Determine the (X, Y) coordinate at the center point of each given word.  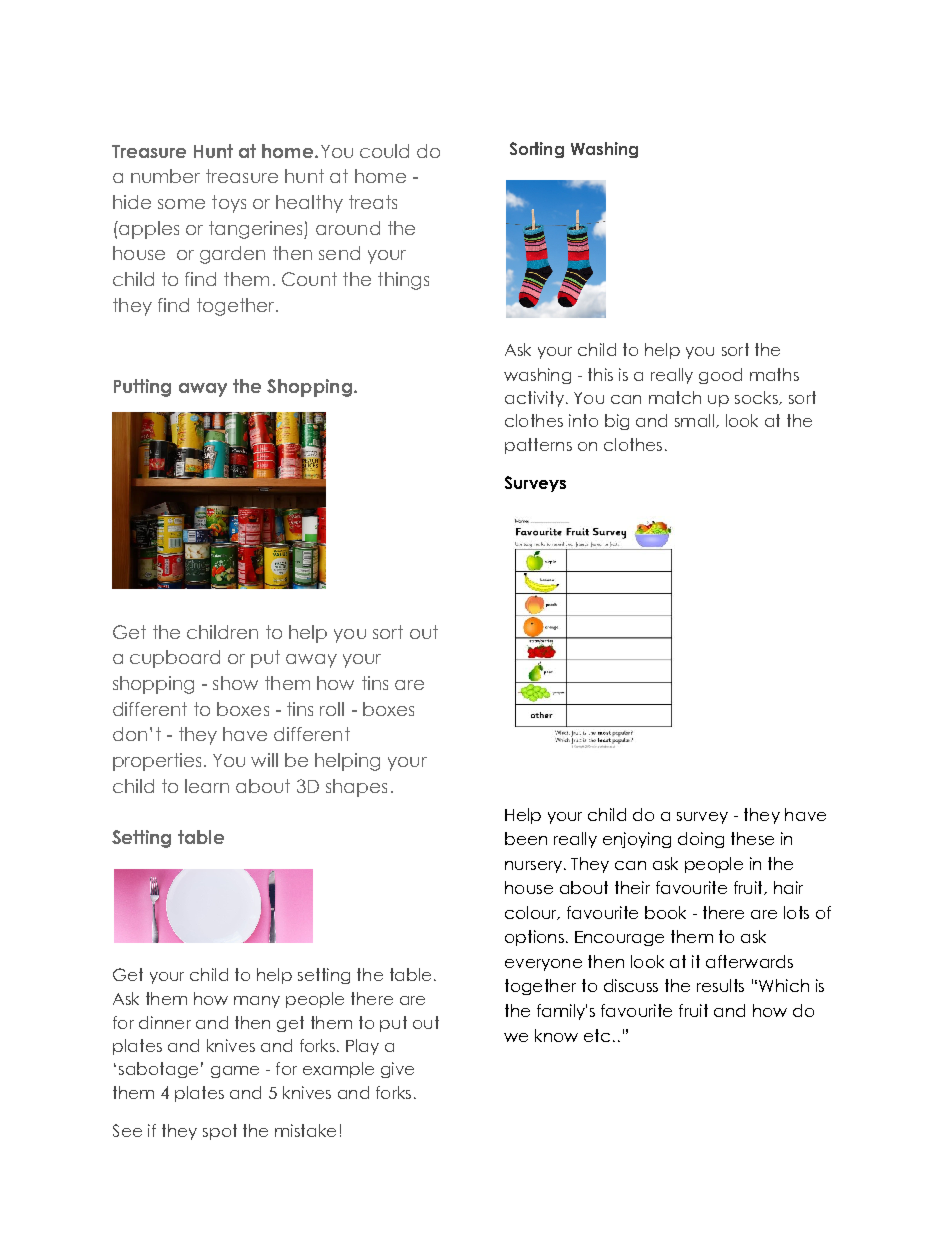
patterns (538, 446)
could (384, 151)
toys (229, 204)
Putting (142, 388)
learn (207, 786)
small (694, 420)
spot (220, 1132)
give (397, 1070)
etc (597, 1035)
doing (701, 840)
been (526, 838)
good (720, 376)
